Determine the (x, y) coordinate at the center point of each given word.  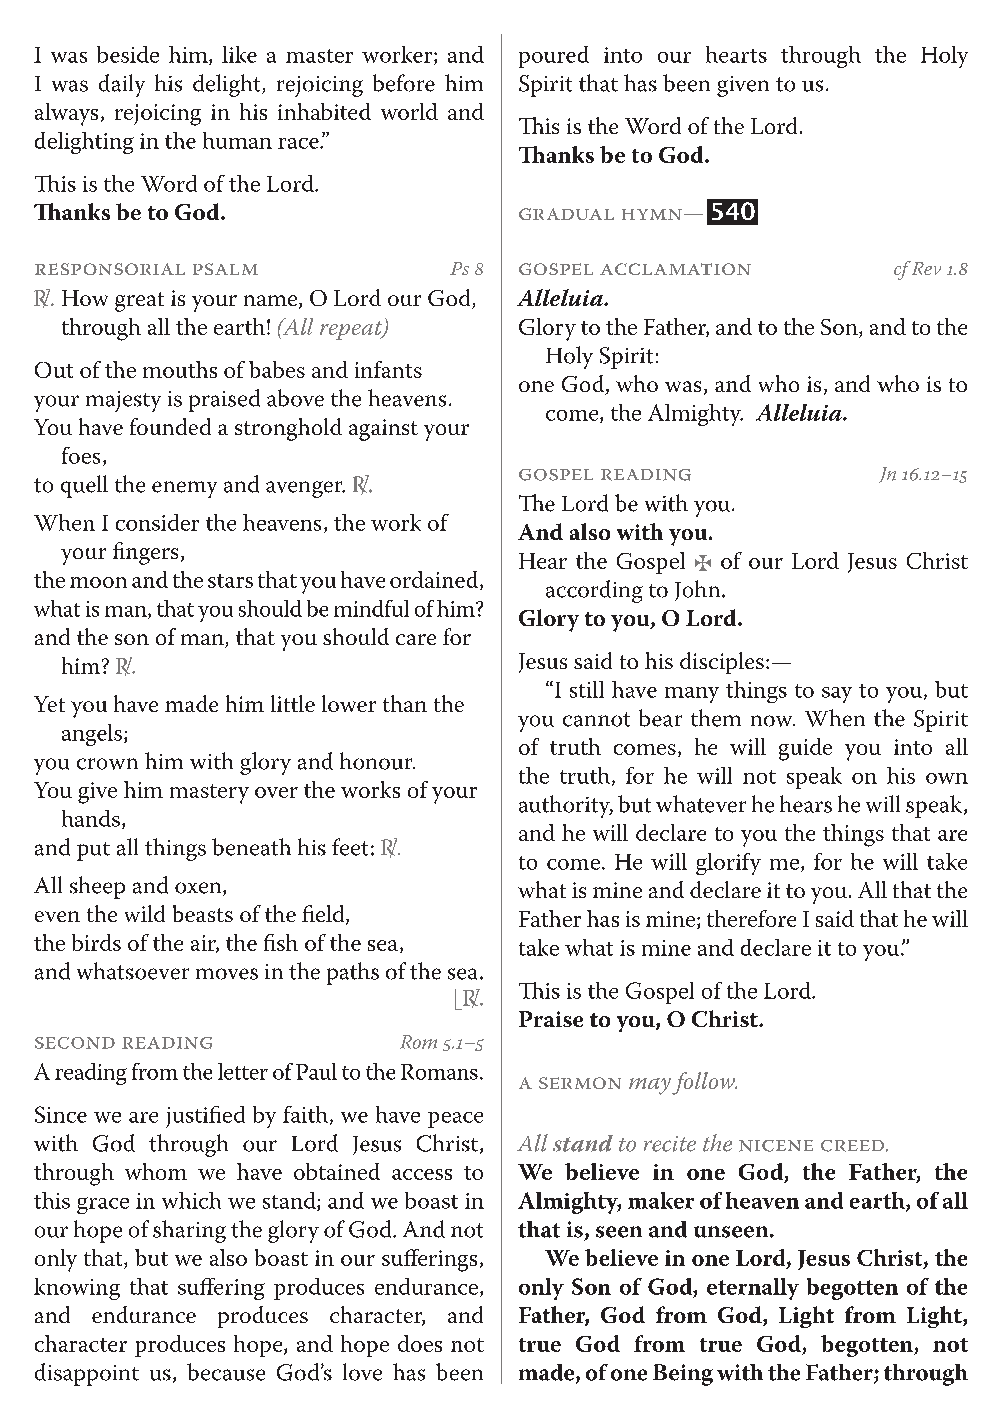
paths (353, 973)
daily (122, 85)
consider (157, 522)
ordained (435, 580)
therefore (751, 918)
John (699, 590)
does (420, 1343)
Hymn (652, 214)
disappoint (87, 1374)
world (409, 111)
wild (145, 913)
